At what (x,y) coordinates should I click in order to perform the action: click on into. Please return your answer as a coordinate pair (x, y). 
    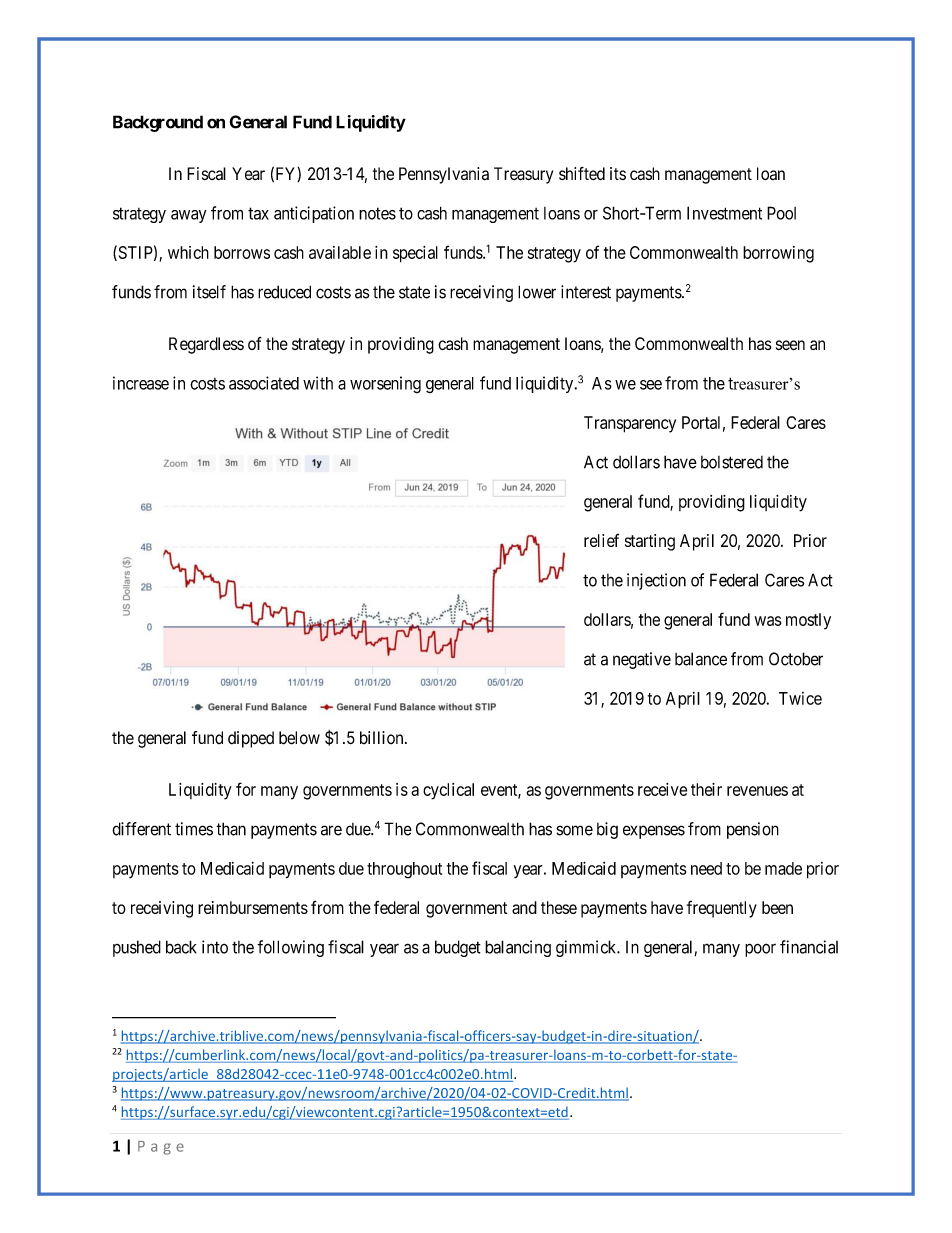
    Looking at the image, I should click on (215, 947).
